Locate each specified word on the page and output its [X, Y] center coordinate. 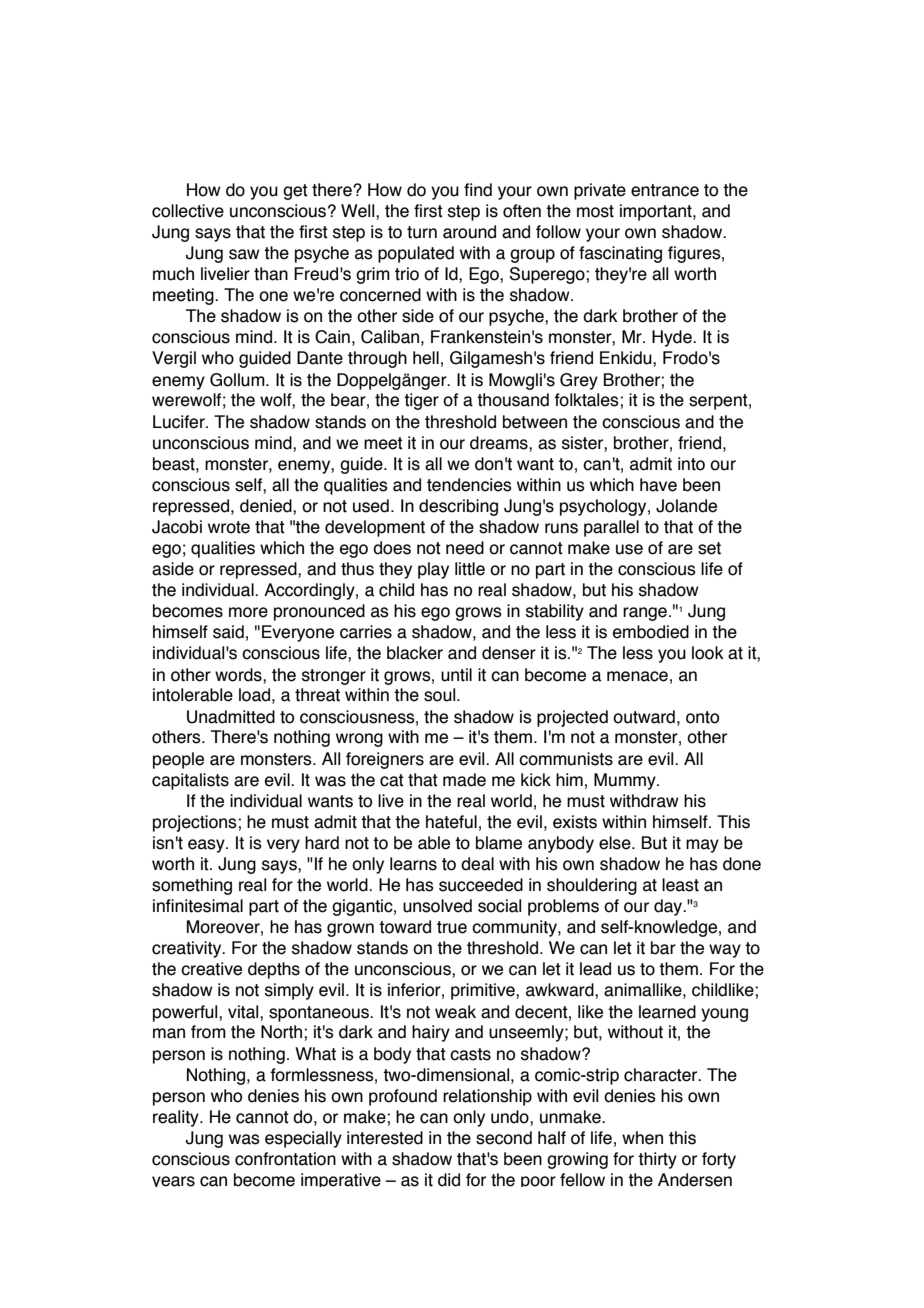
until [456, 675]
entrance [665, 190]
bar [663, 948]
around [469, 232]
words [239, 675]
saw [244, 254]
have [658, 485]
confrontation [285, 1159]
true [452, 927]
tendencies [469, 485]
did [449, 1180]
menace [637, 676]
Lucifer [180, 422]
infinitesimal [198, 906]
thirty [657, 1160]
